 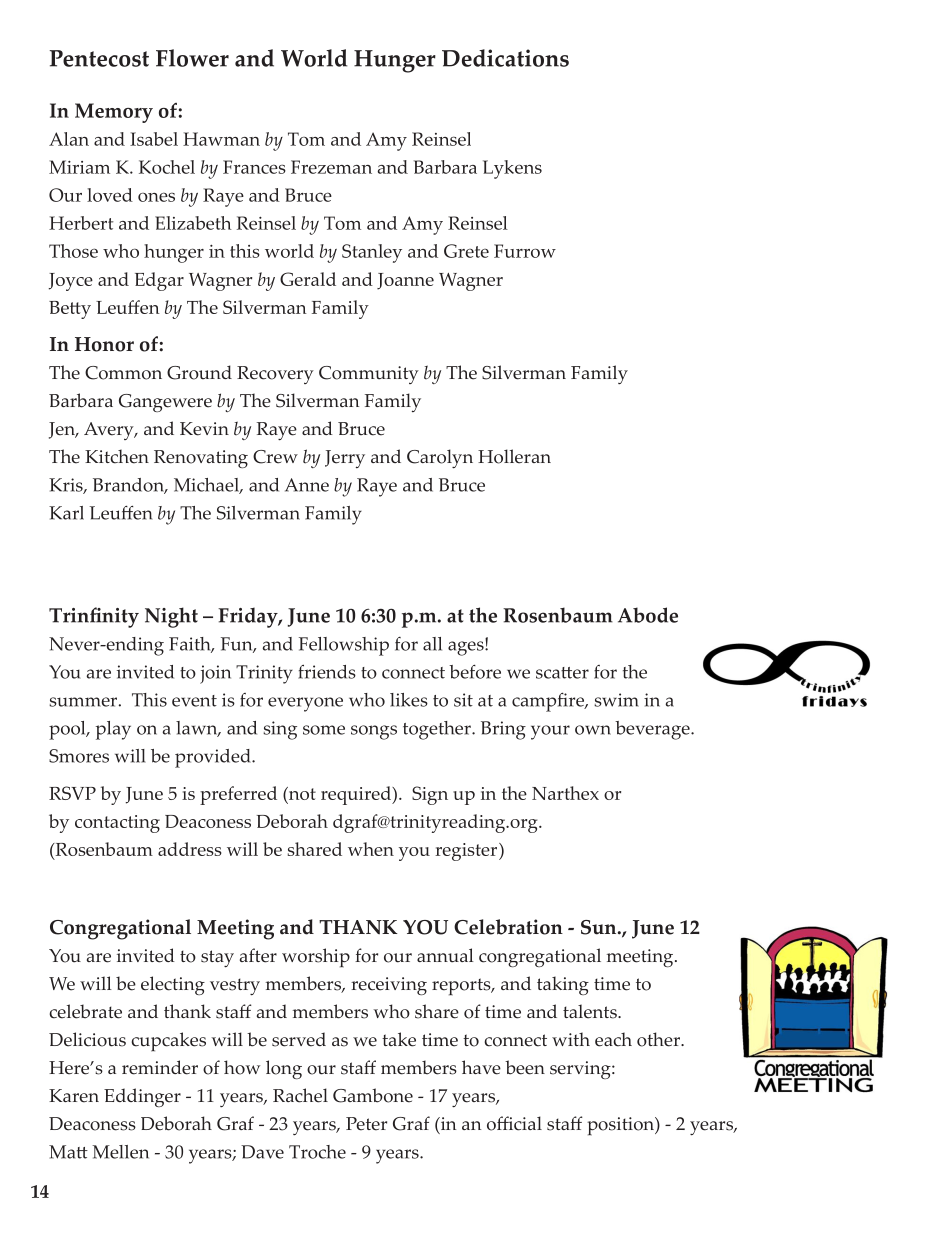 What do you see at coordinates (525, 251) in the screenshot?
I see `Furrow` at bounding box center [525, 251].
